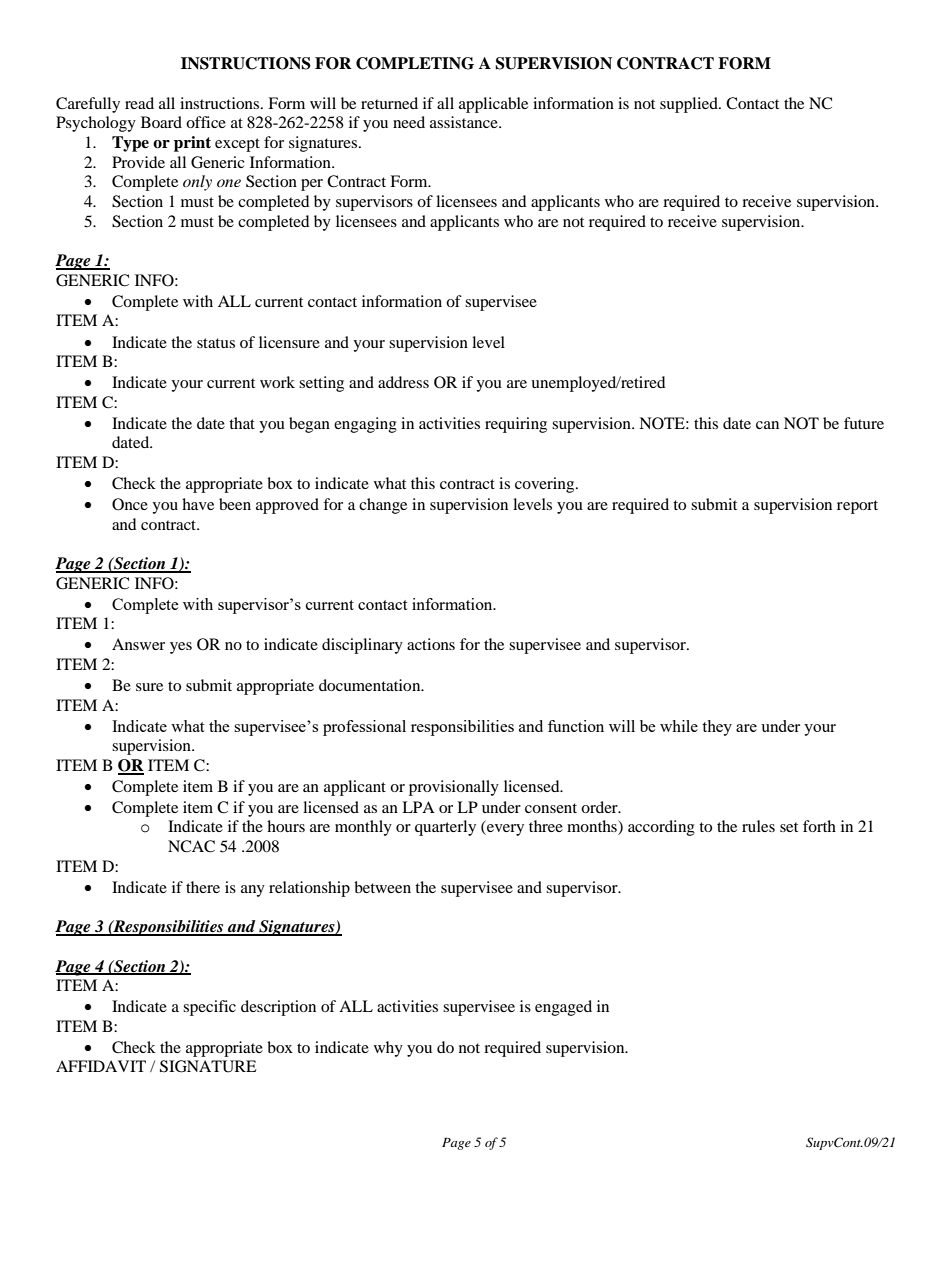  I want to click on they, so click(717, 728).
